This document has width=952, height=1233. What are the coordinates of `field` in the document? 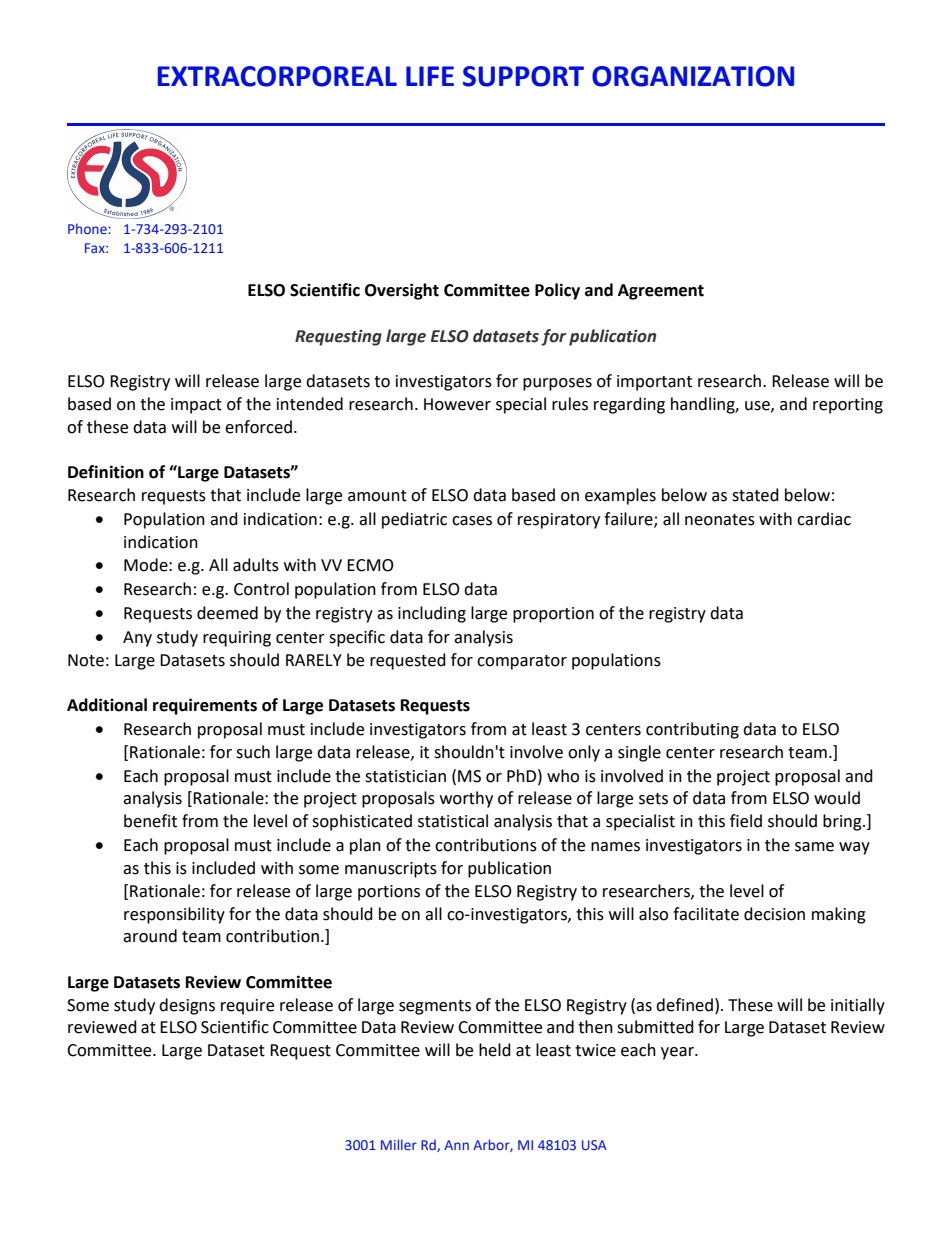 It's located at (746, 821).
